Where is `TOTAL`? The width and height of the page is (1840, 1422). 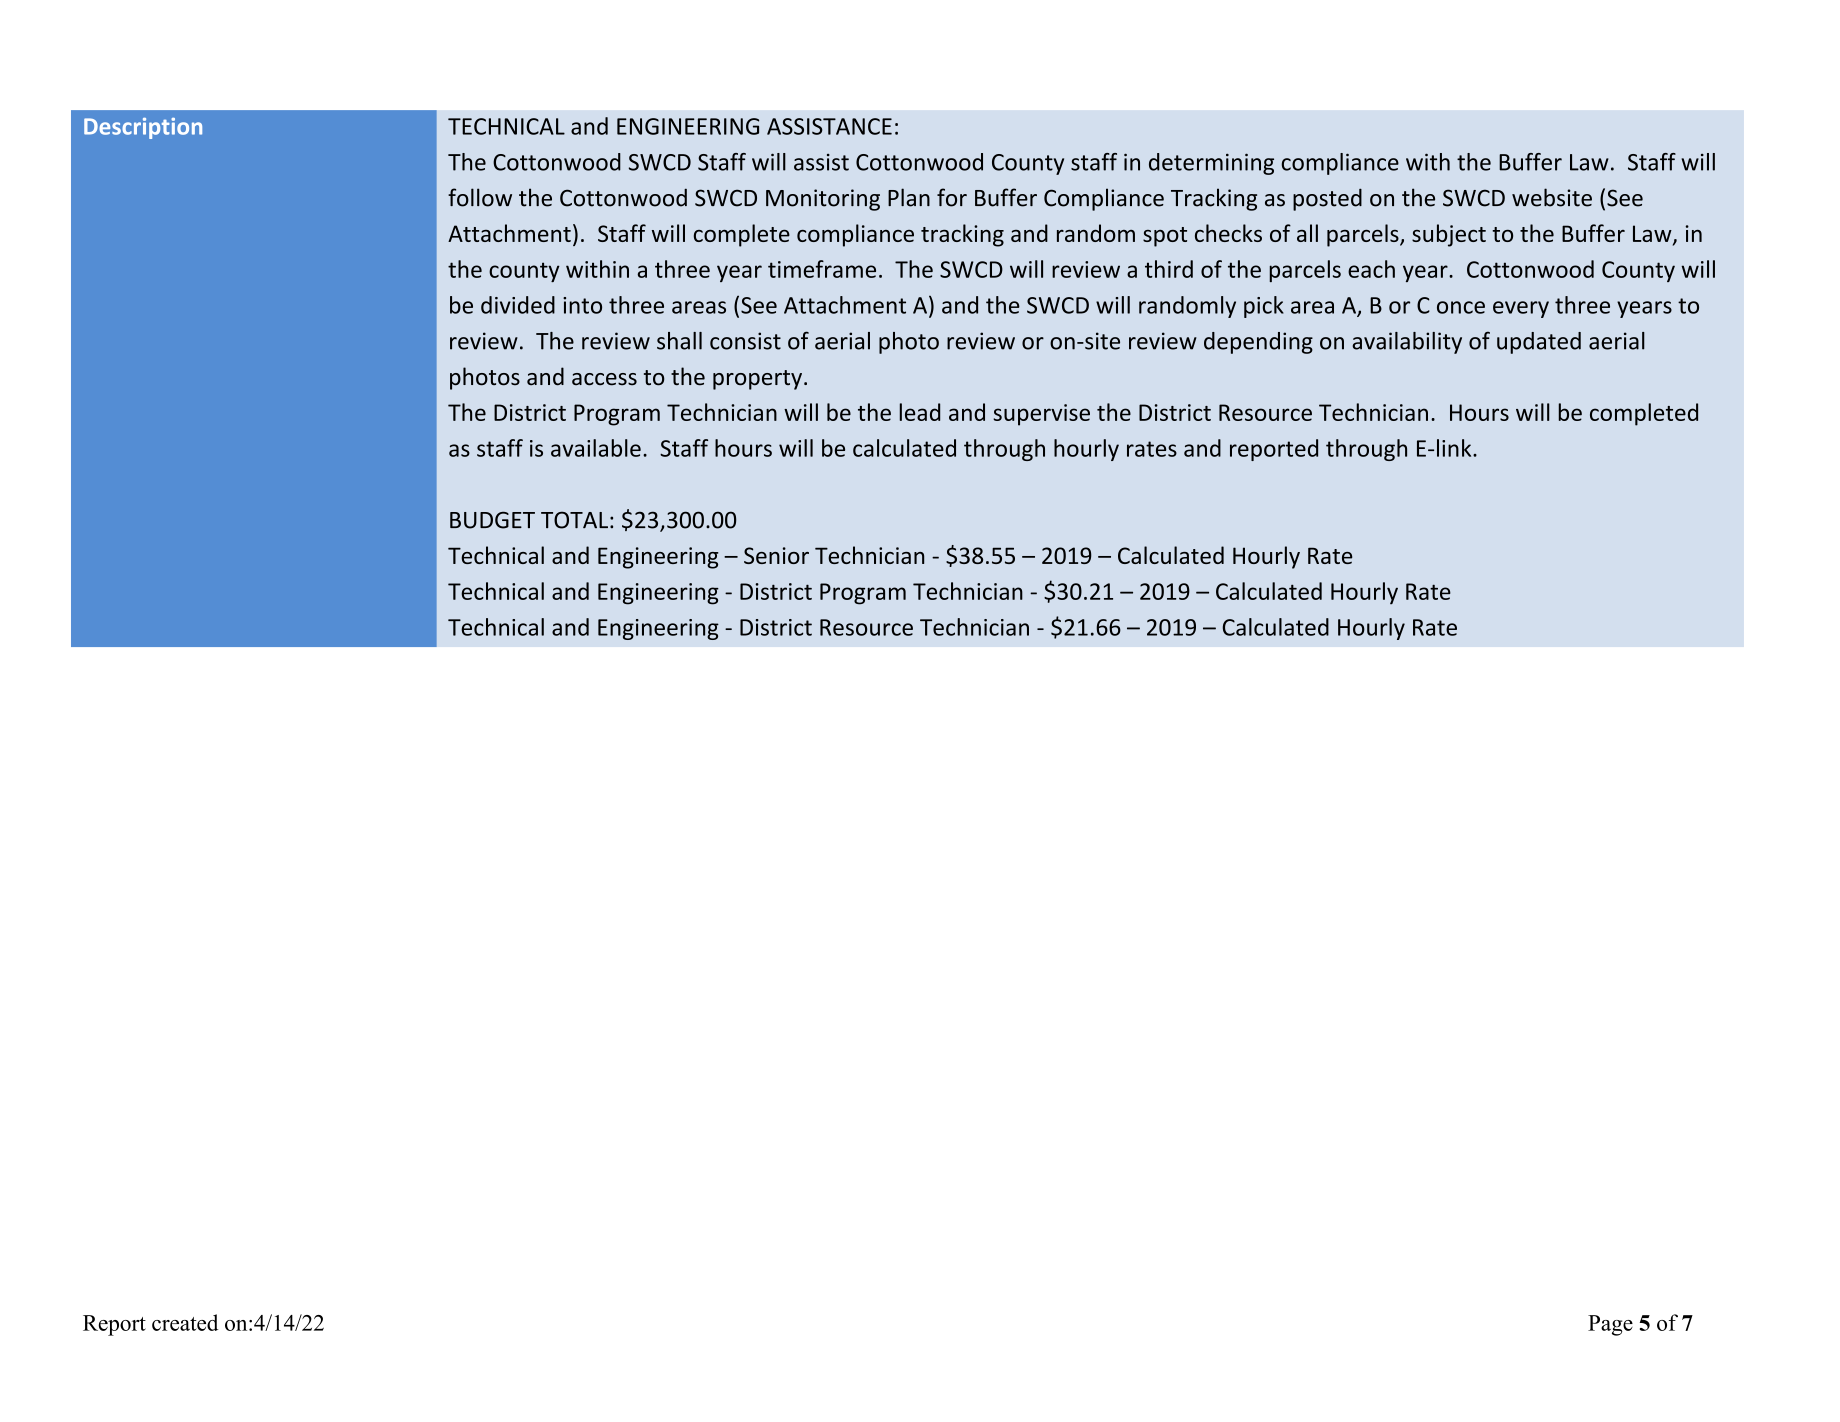
TOTAL is located at coordinates (574, 520).
